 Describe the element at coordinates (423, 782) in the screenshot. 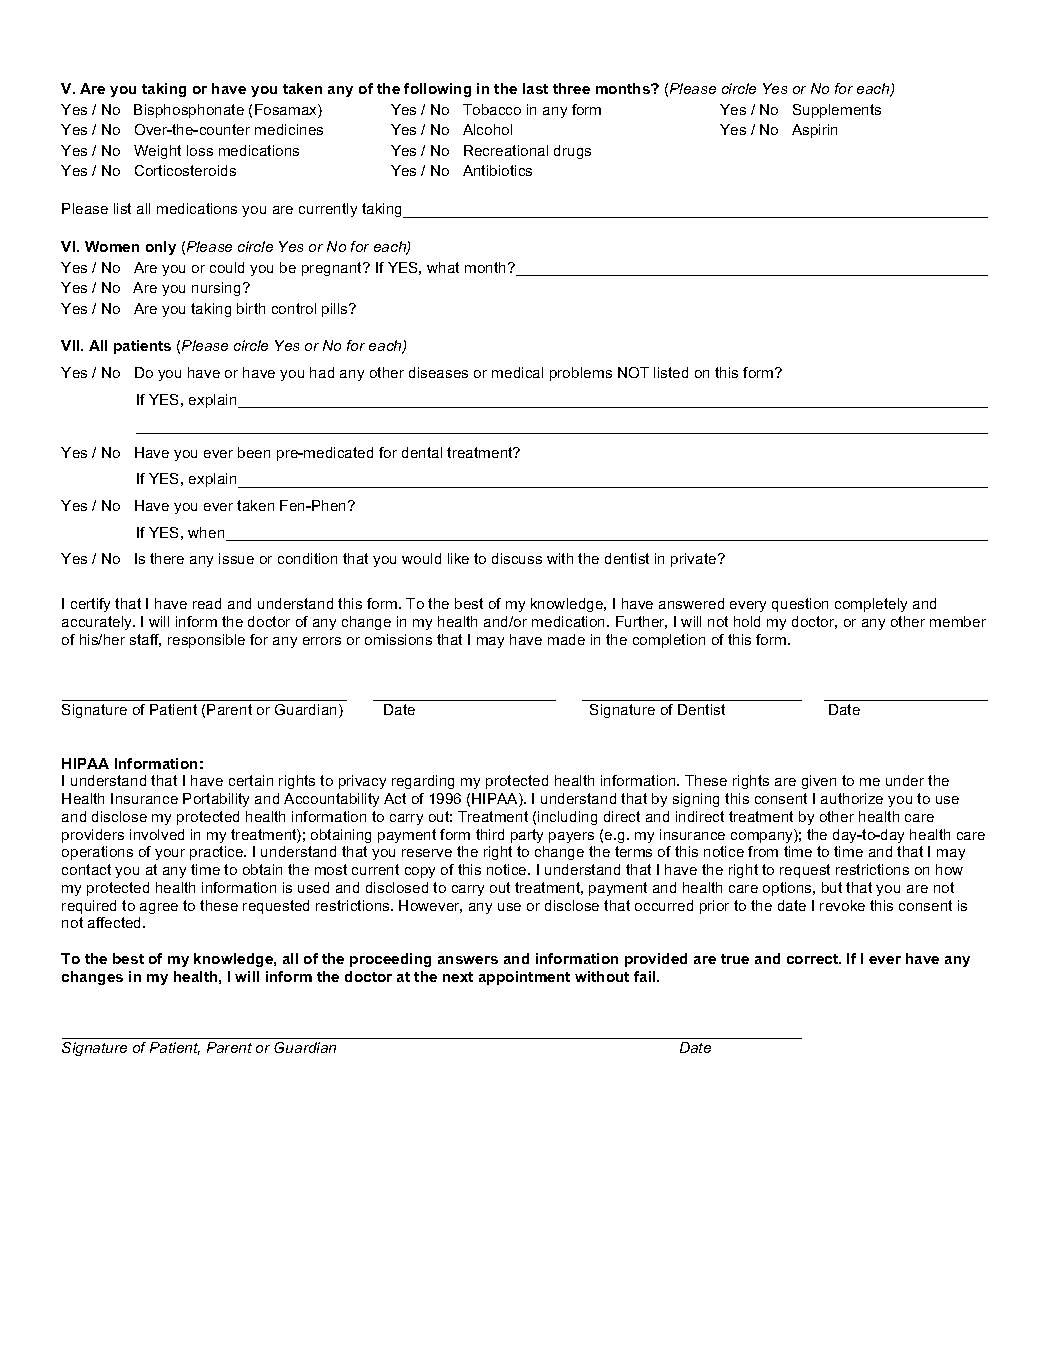

I see `regarding` at that location.
